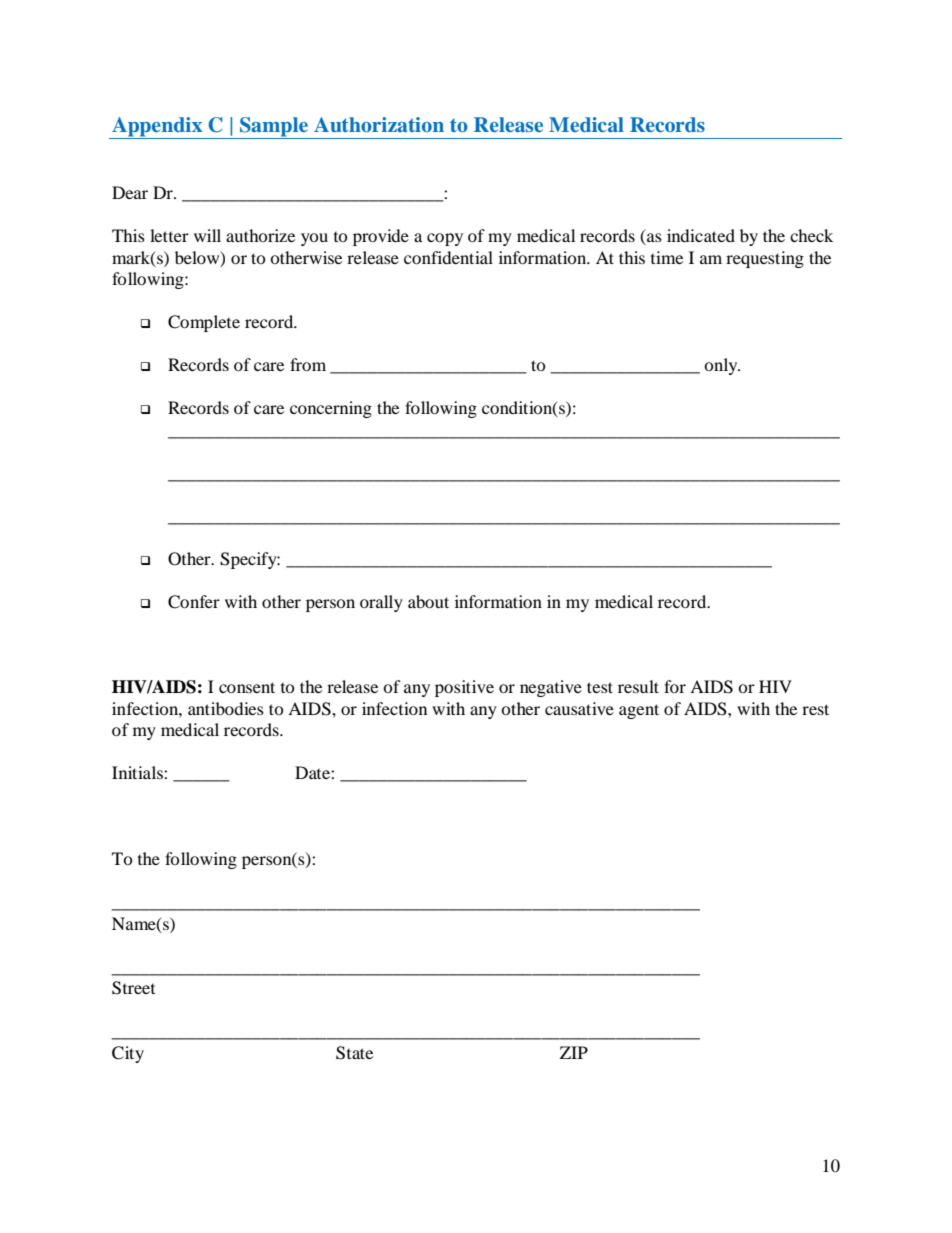  I want to click on City, so click(128, 1054).
